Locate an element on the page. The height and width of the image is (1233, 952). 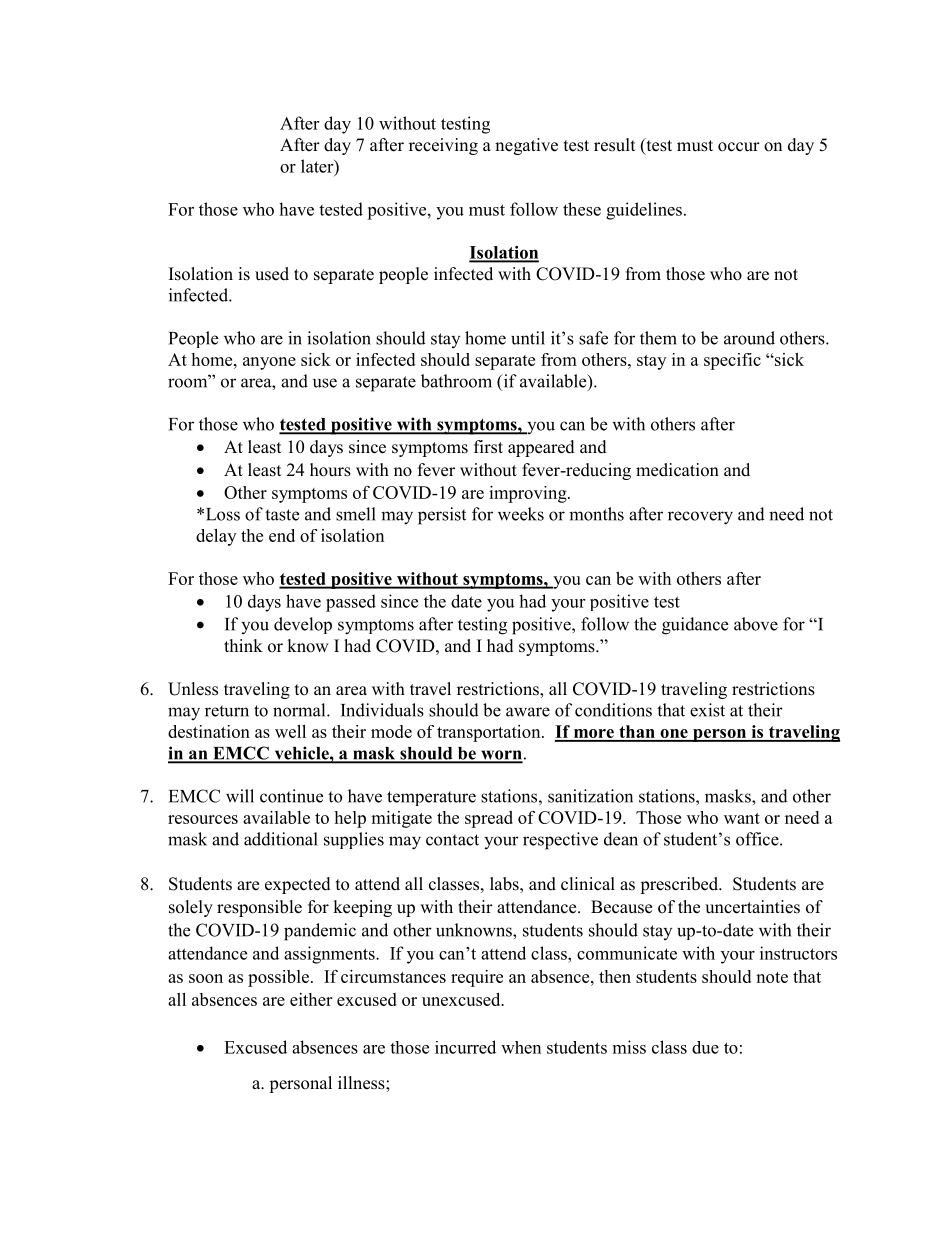
occur is located at coordinates (739, 147).
